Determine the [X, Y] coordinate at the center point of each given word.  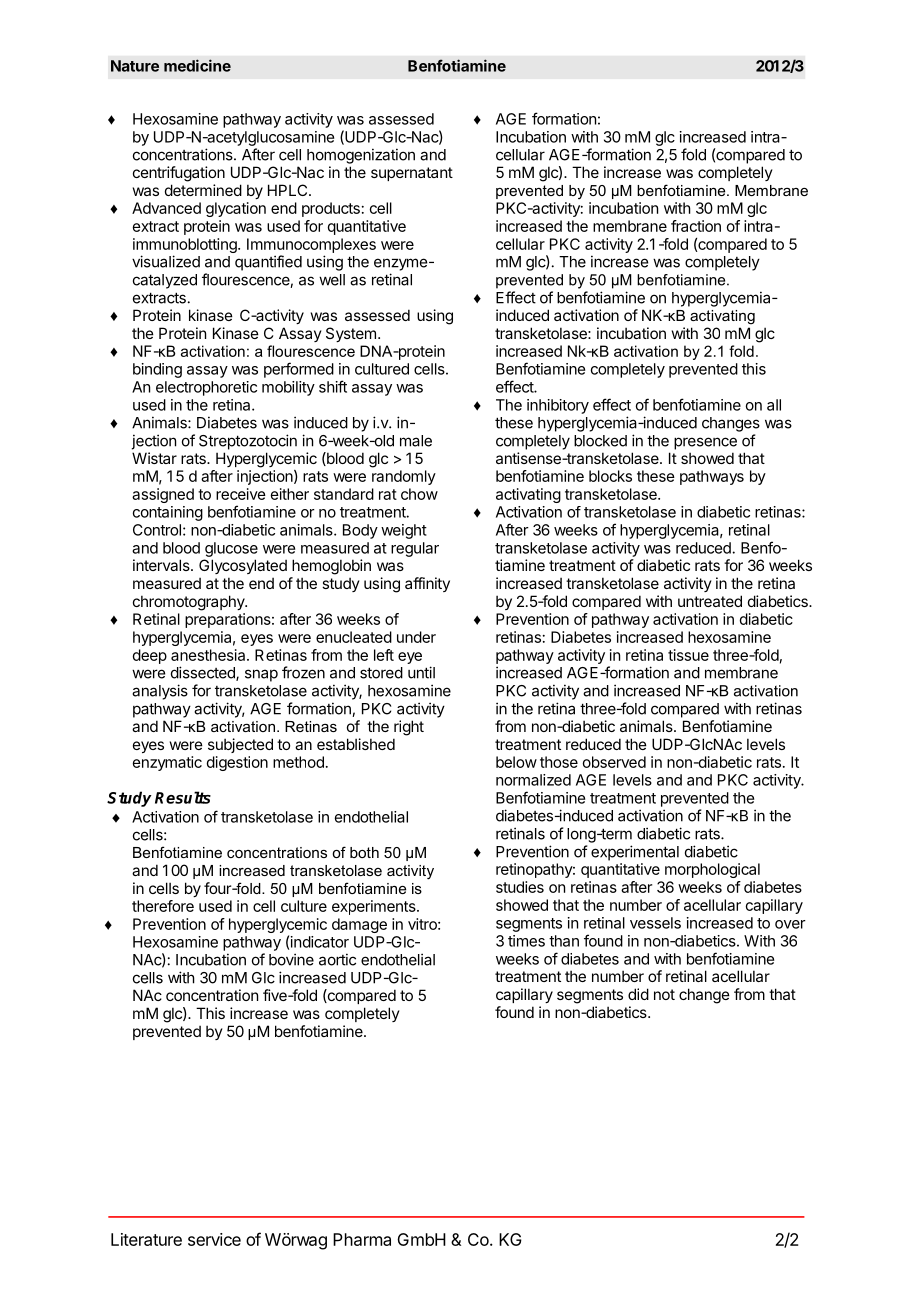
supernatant [412, 174]
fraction [696, 226]
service [214, 1239]
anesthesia [209, 655]
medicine [197, 65]
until [421, 672]
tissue [688, 655]
